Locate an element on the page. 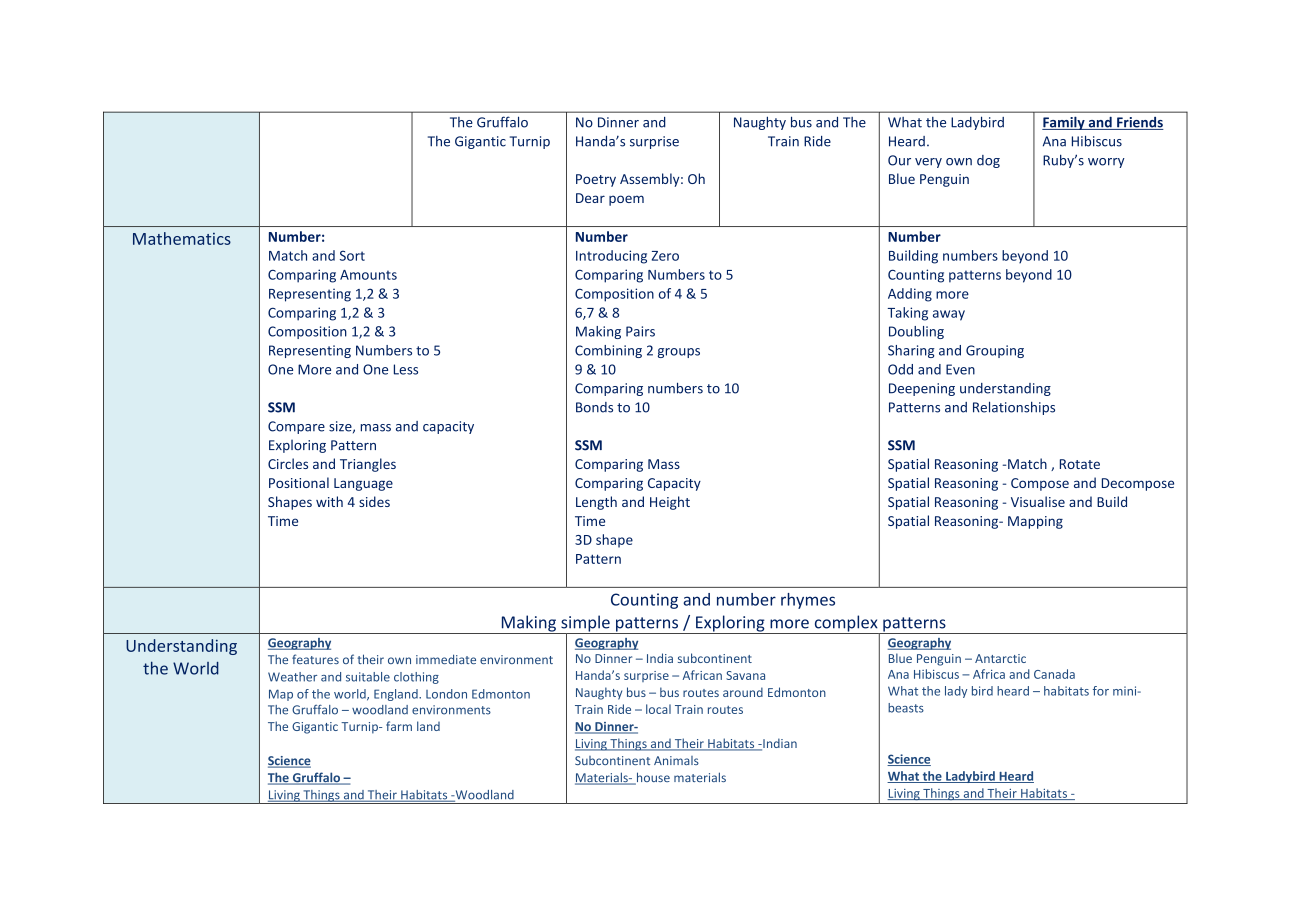 The width and height of the page is (1308, 924). Grouping is located at coordinates (995, 351).
